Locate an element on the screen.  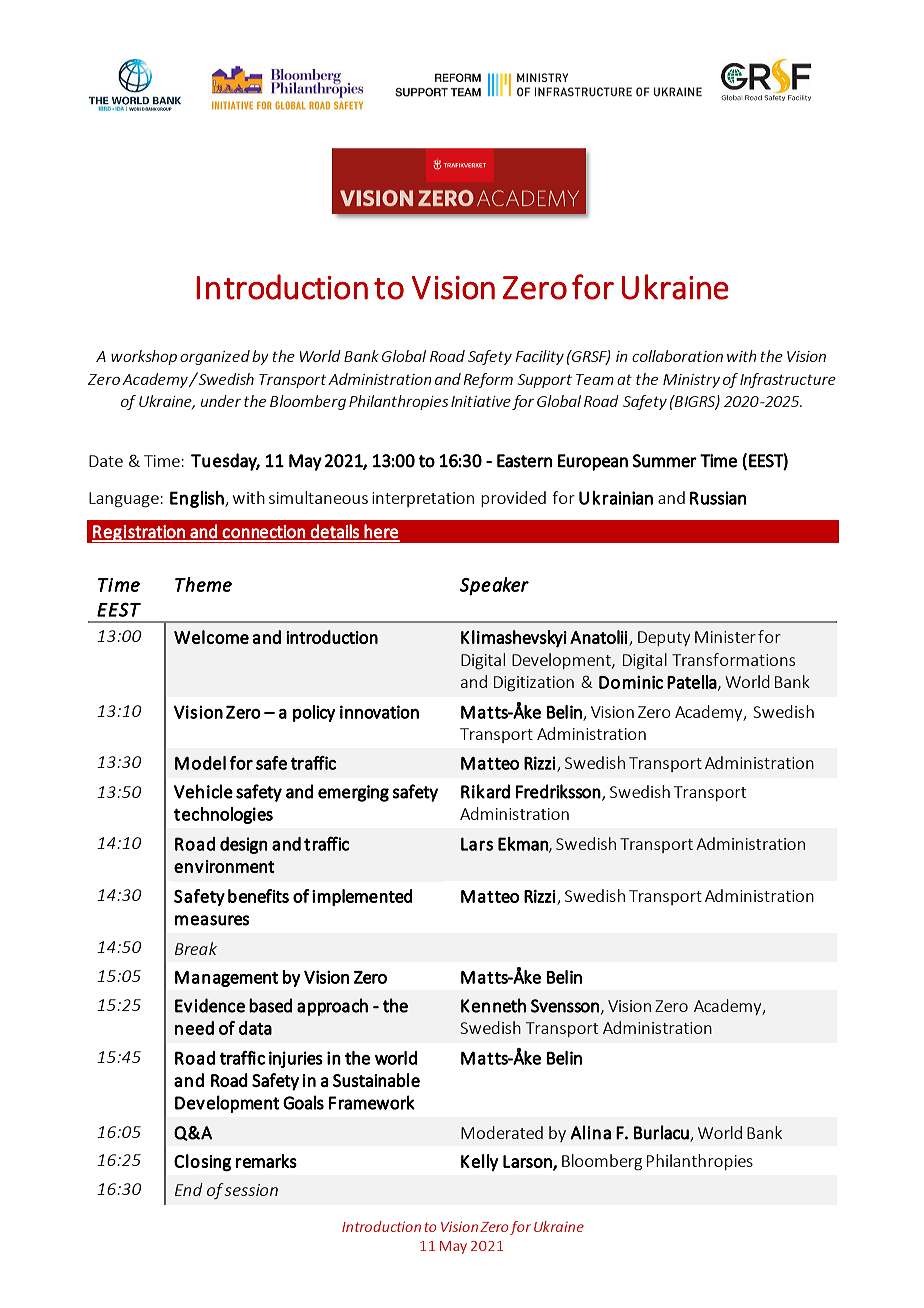
Ministry is located at coordinates (691, 381).
